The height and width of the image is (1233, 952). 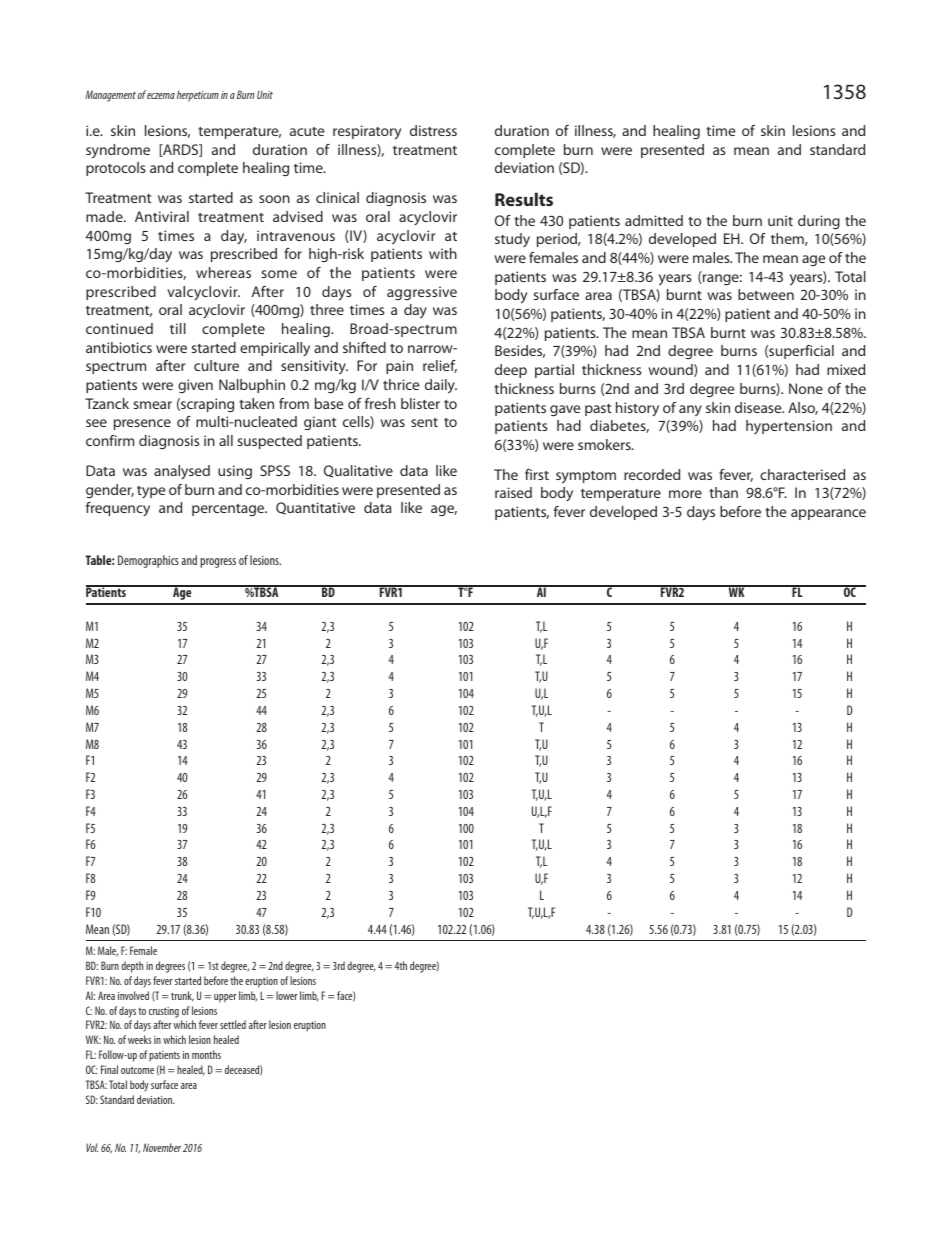 What do you see at coordinates (229, 510) in the image?
I see `percentage` at bounding box center [229, 510].
